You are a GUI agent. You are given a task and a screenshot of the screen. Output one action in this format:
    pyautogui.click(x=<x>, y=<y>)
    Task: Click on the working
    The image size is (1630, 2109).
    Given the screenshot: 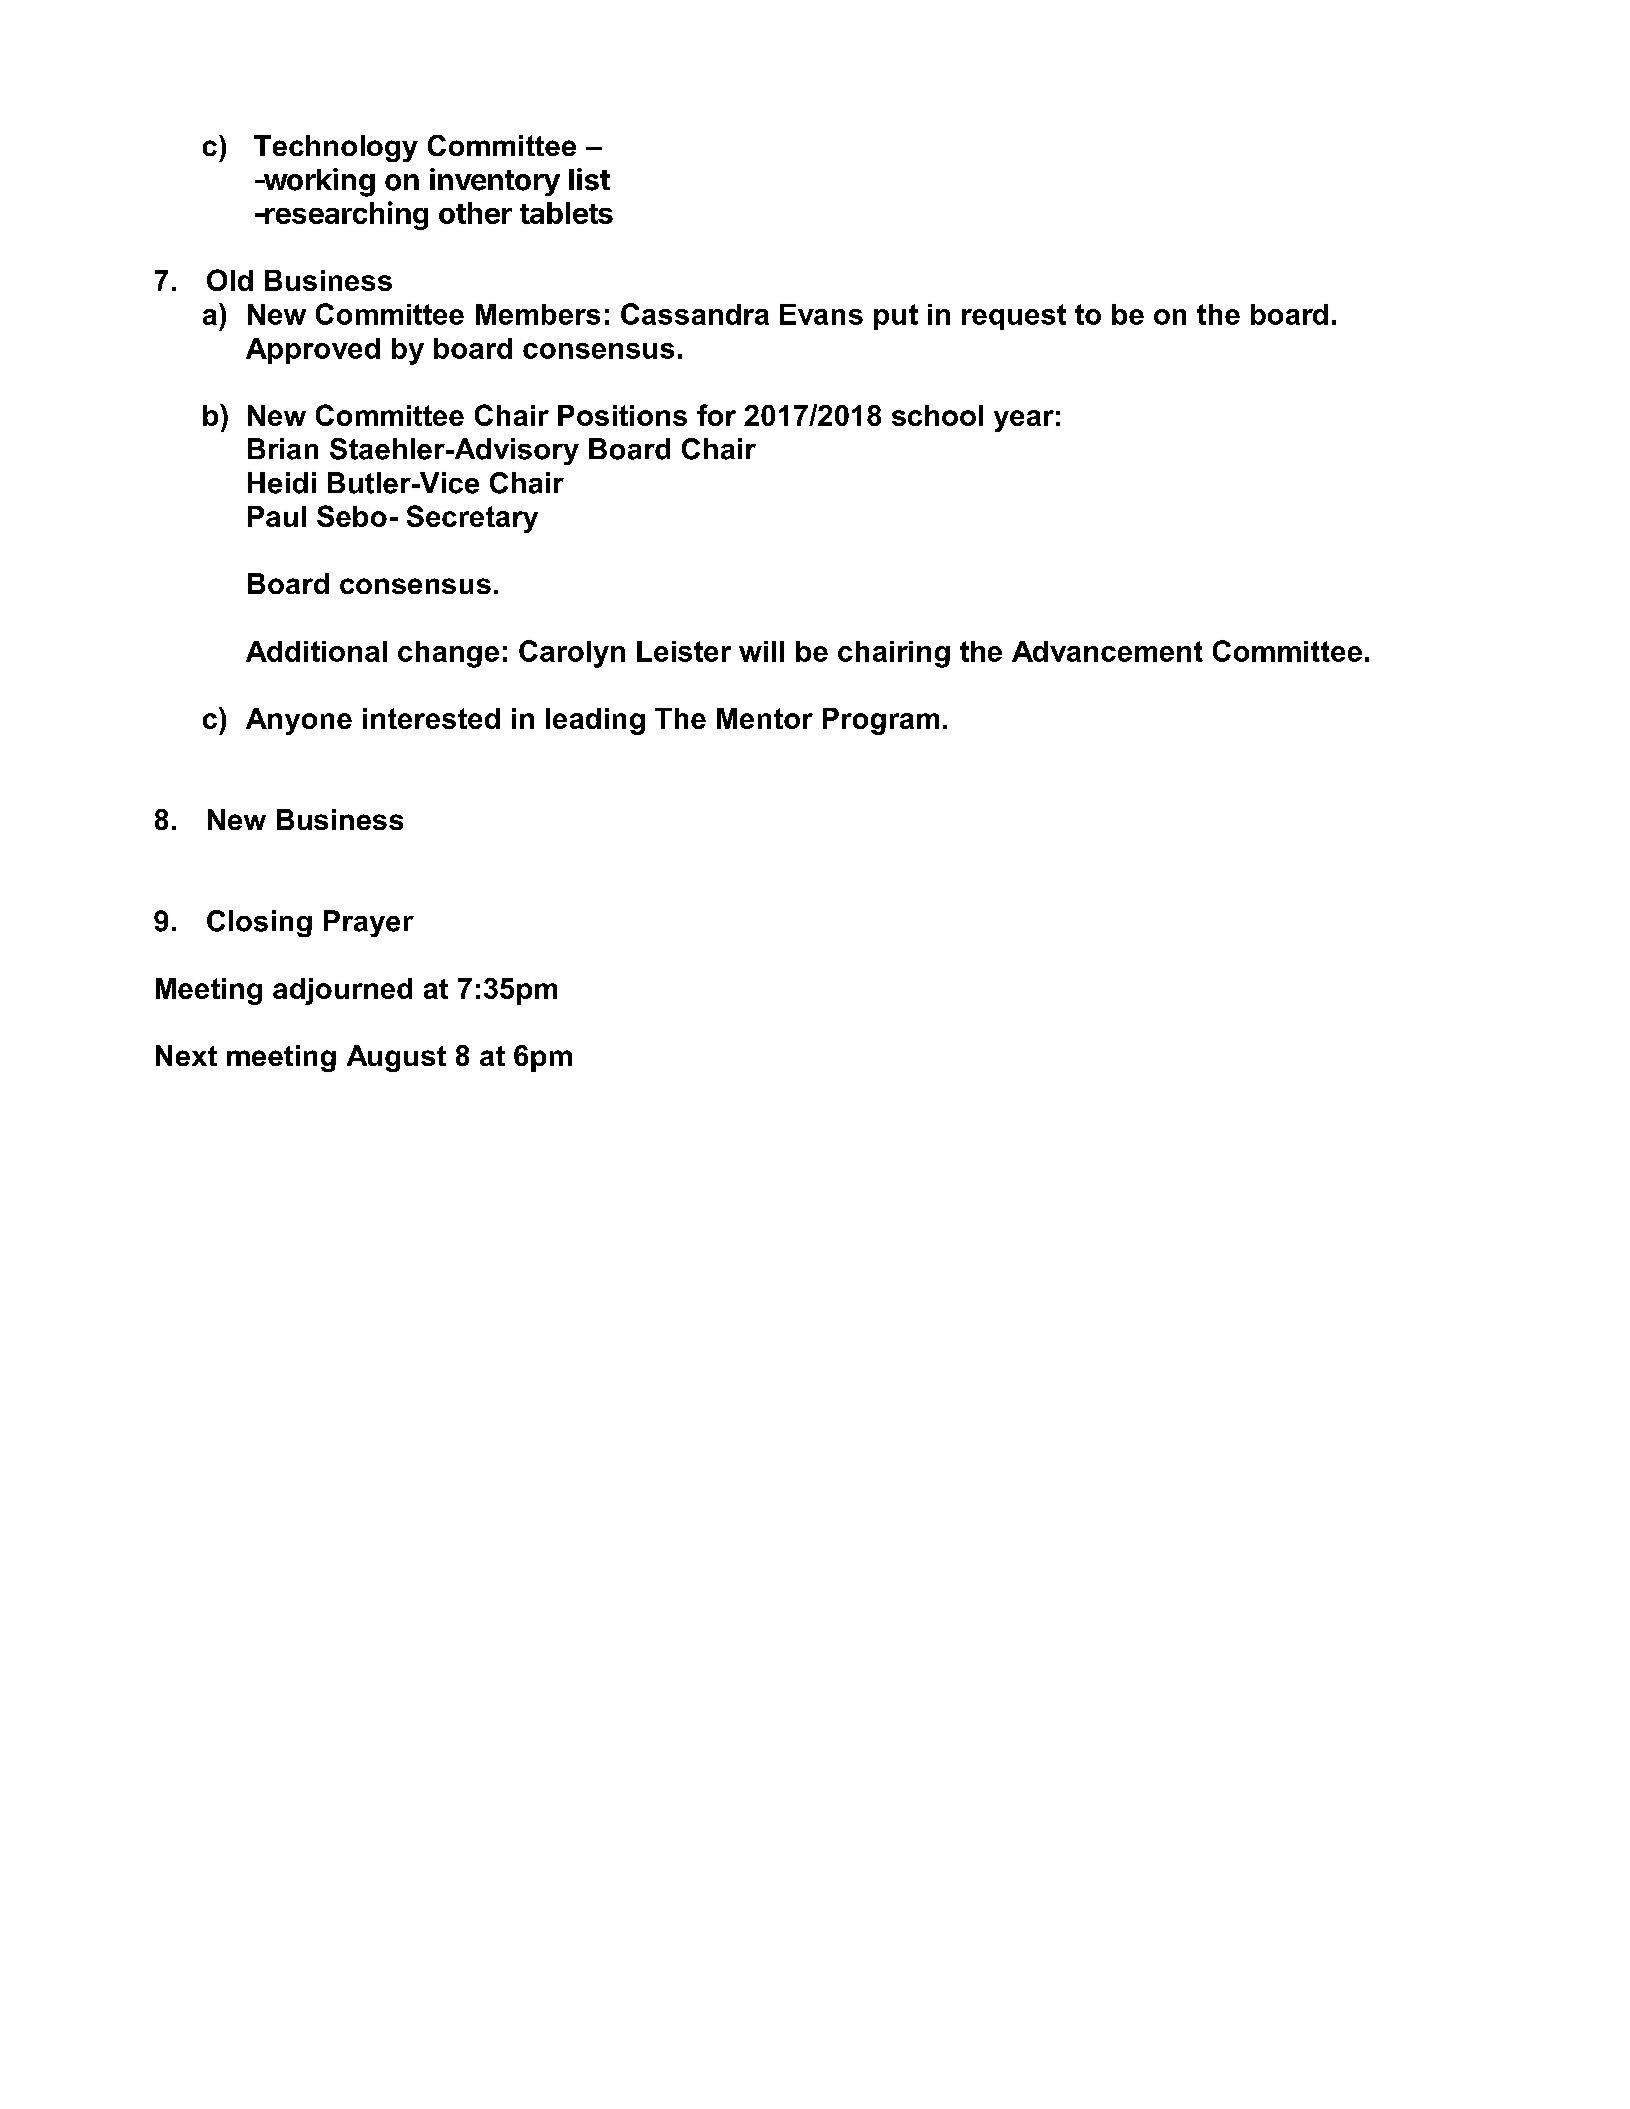 What is the action you would take?
    pyautogui.click(x=318, y=182)
